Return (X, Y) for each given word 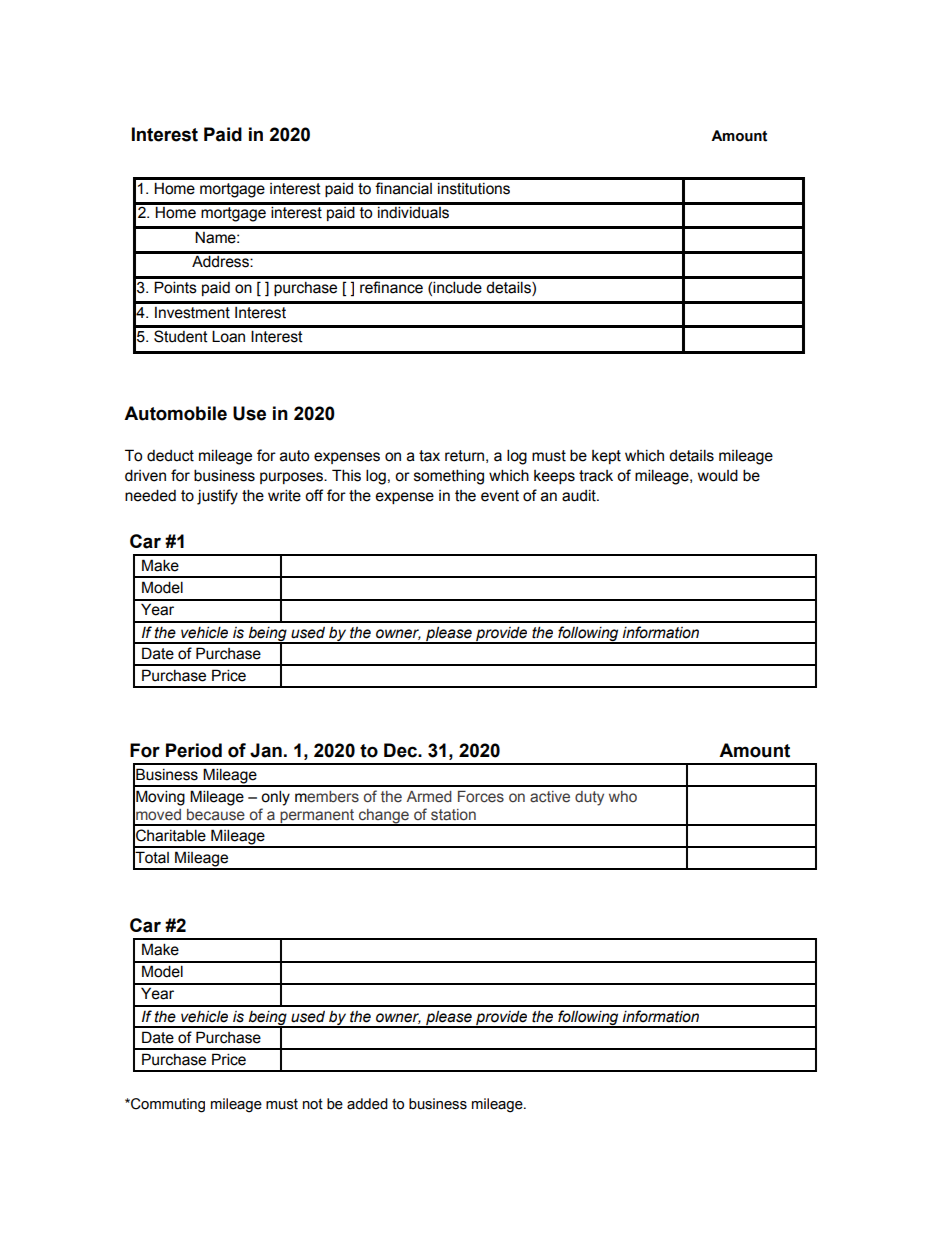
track (596, 476)
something (449, 477)
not (313, 1104)
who (623, 796)
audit (580, 496)
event (500, 496)
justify (217, 497)
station (453, 815)
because (216, 815)
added (367, 1104)
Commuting (167, 1105)
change (383, 817)
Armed (429, 797)
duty (589, 798)
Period (194, 750)
